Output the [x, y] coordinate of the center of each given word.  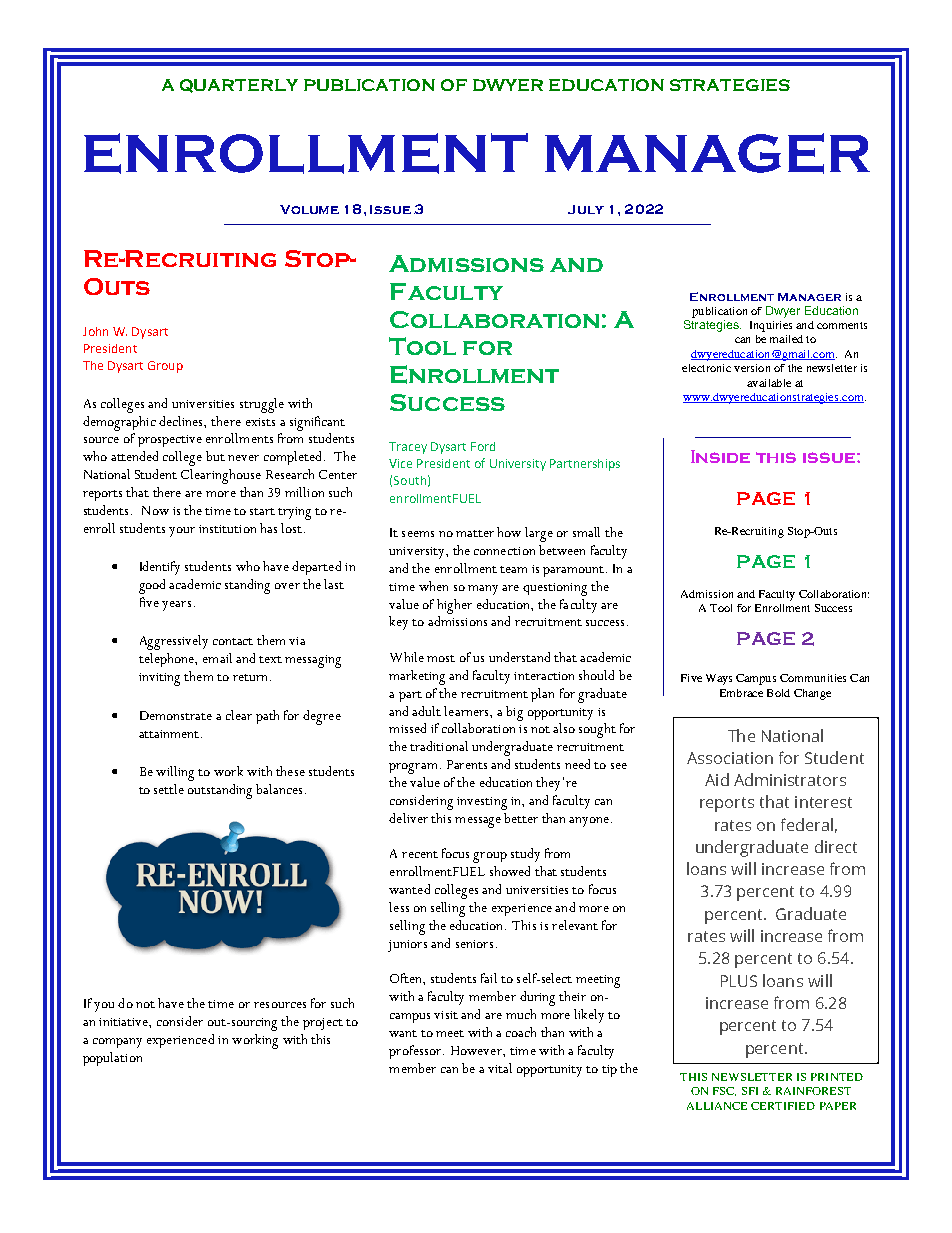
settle [169, 789]
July [586, 209]
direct [836, 846]
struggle [262, 405]
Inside [720, 456]
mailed [786, 339]
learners [467, 711]
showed [510, 871]
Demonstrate [176, 715]
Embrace [741, 693]
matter [475, 533]
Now [155, 510]
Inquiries [771, 326]
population [112, 1059]
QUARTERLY [239, 86]
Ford [483, 446]
